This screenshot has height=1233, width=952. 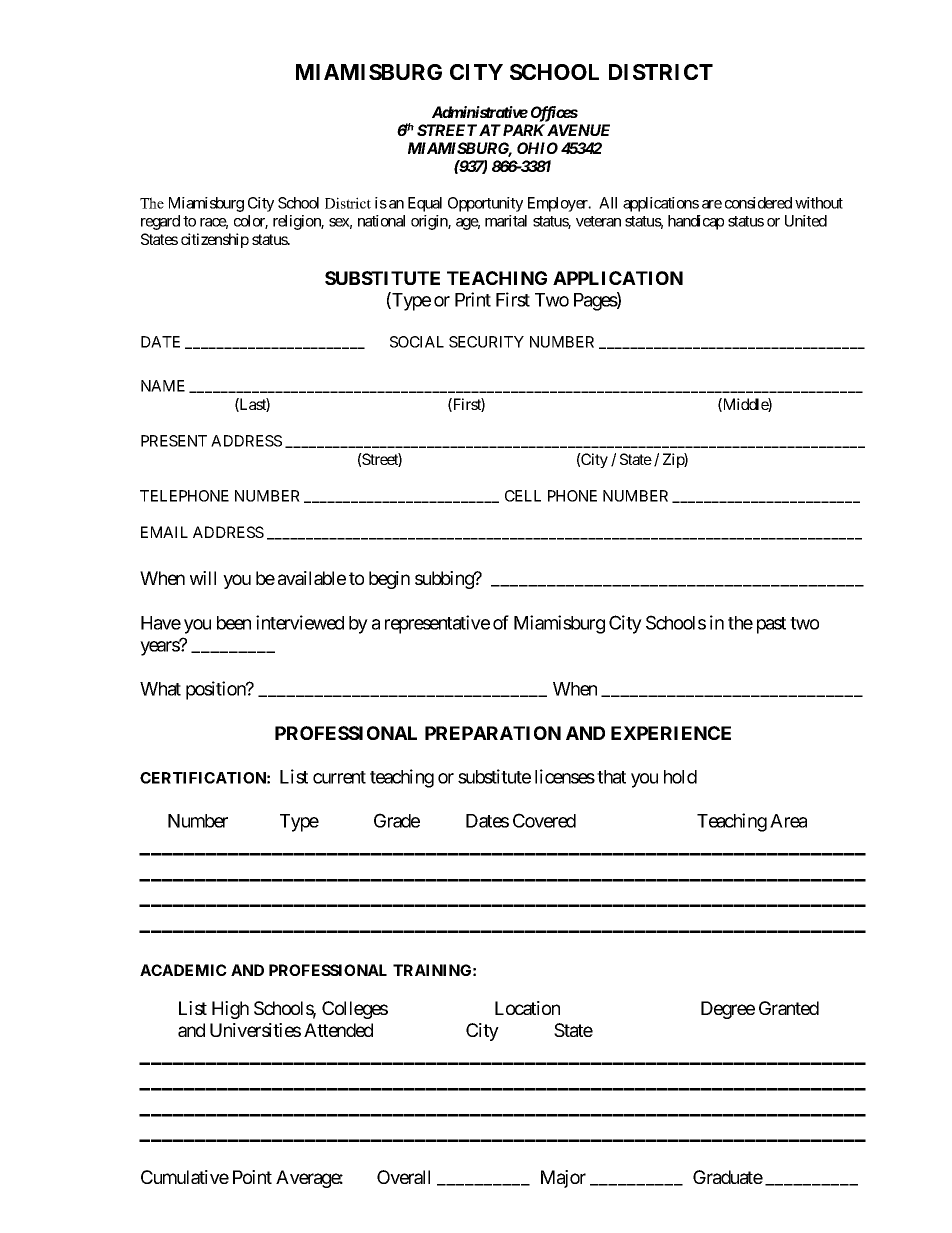 What do you see at coordinates (252, 1177) in the screenshot?
I see `Point` at bounding box center [252, 1177].
